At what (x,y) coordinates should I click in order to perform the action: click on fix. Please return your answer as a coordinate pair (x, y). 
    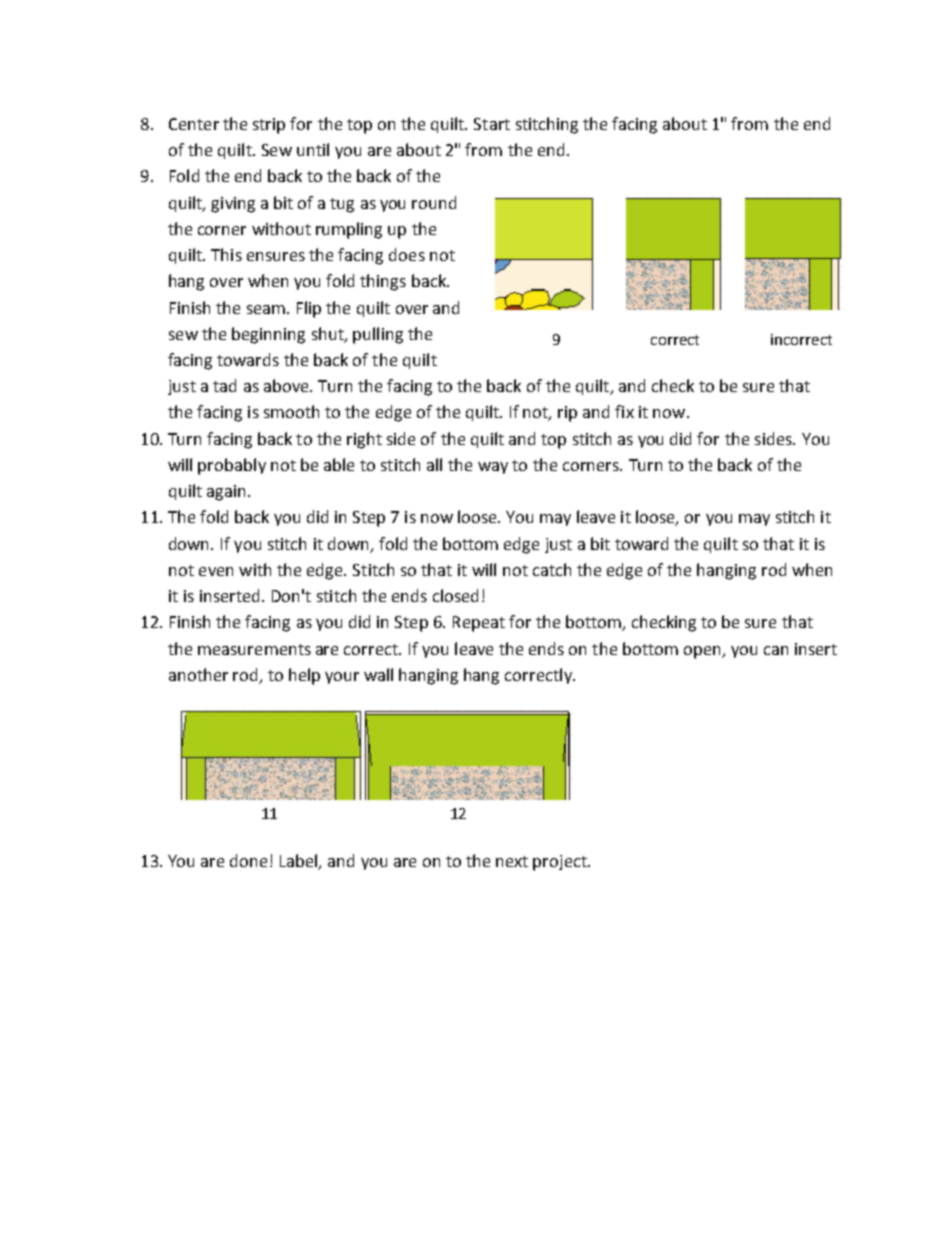
    Looking at the image, I should click on (624, 411).
